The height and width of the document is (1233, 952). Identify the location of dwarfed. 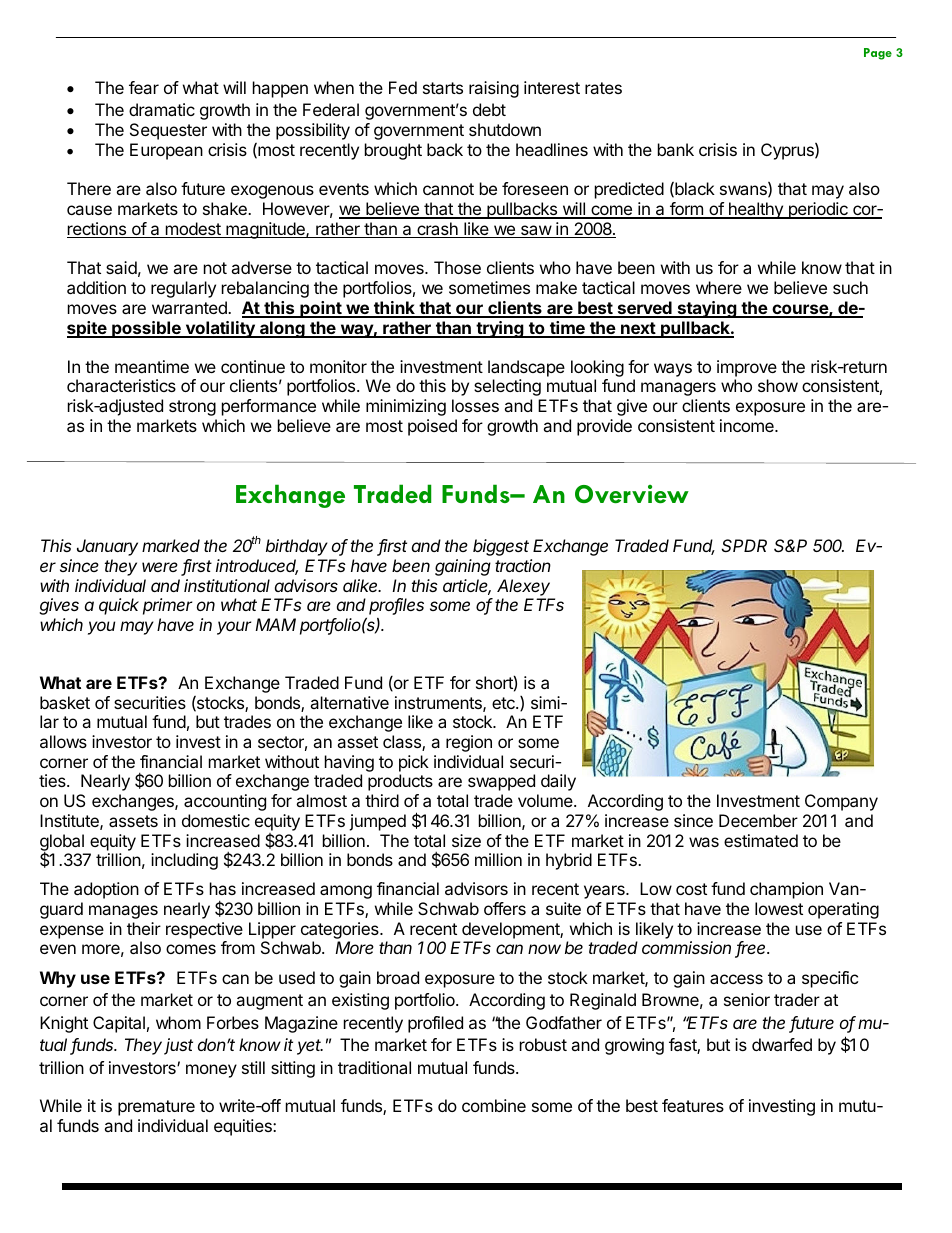
(782, 1044).
